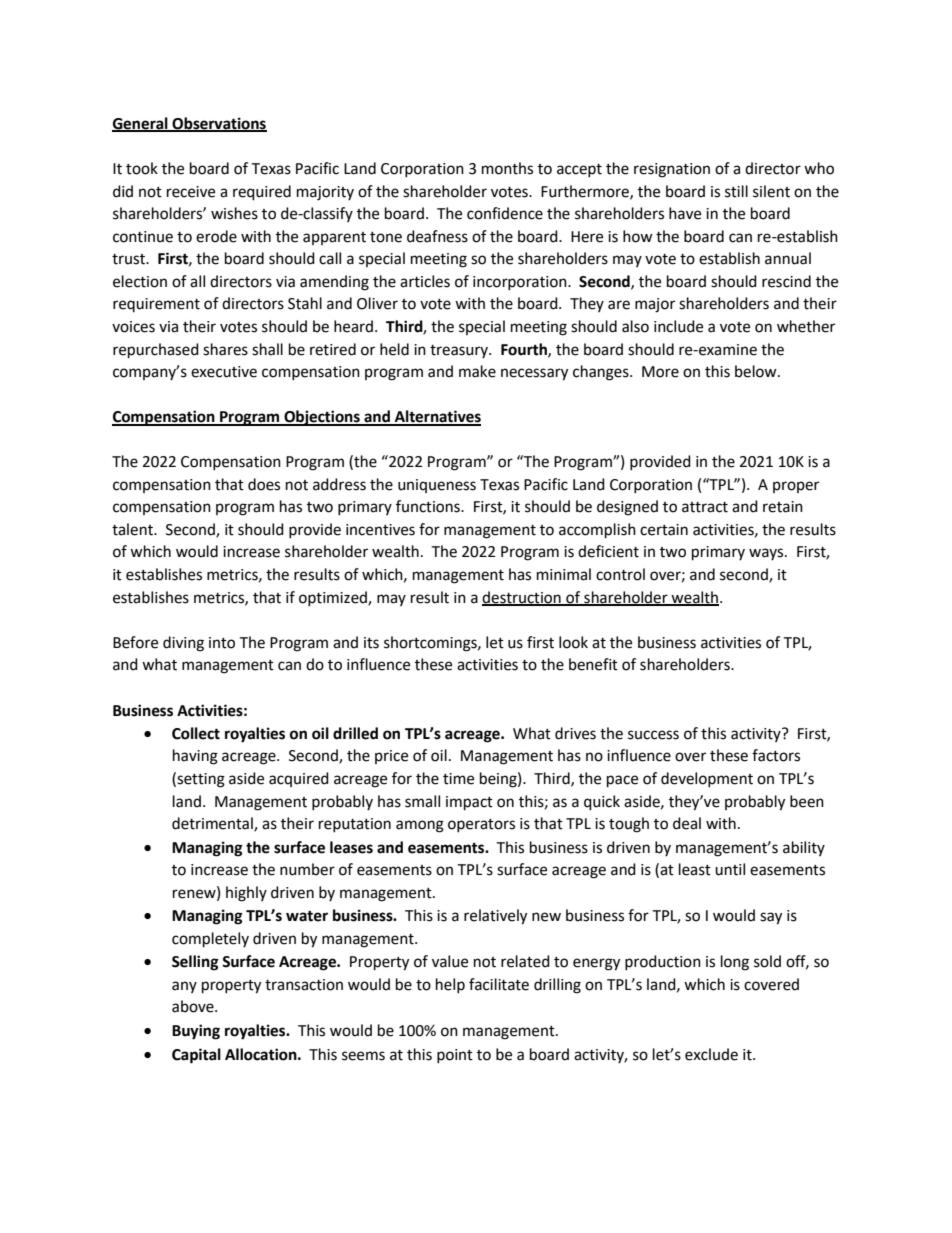 This document has height=1233, width=952. What do you see at coordinates (711, 1054) in the document?
I see `exclude` at bounding box center [711, 1054].
